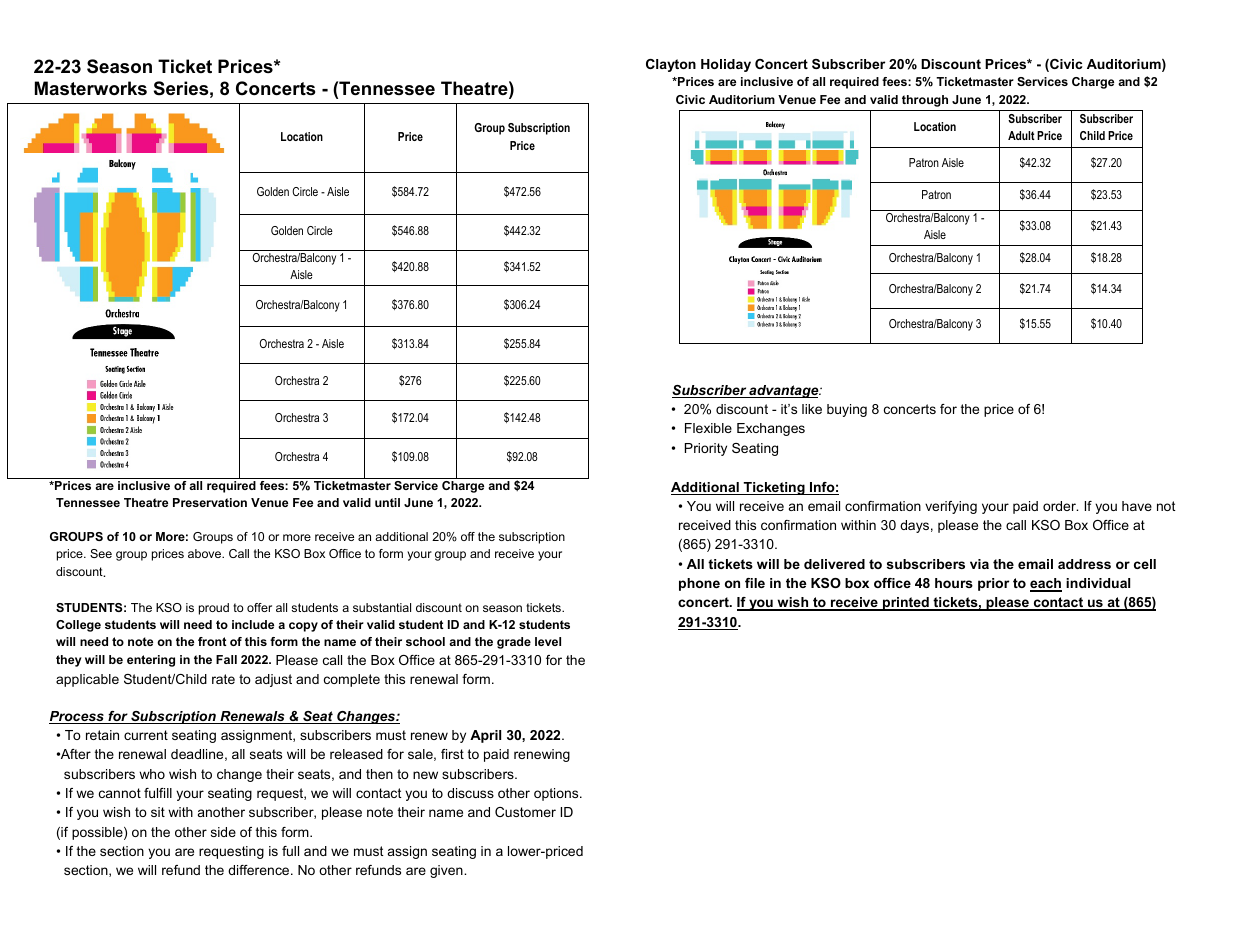 The width and height of the document is (1233, 952). Describe the element at coordinates (671, 65) in the document. I see `Clayton` at that location.
